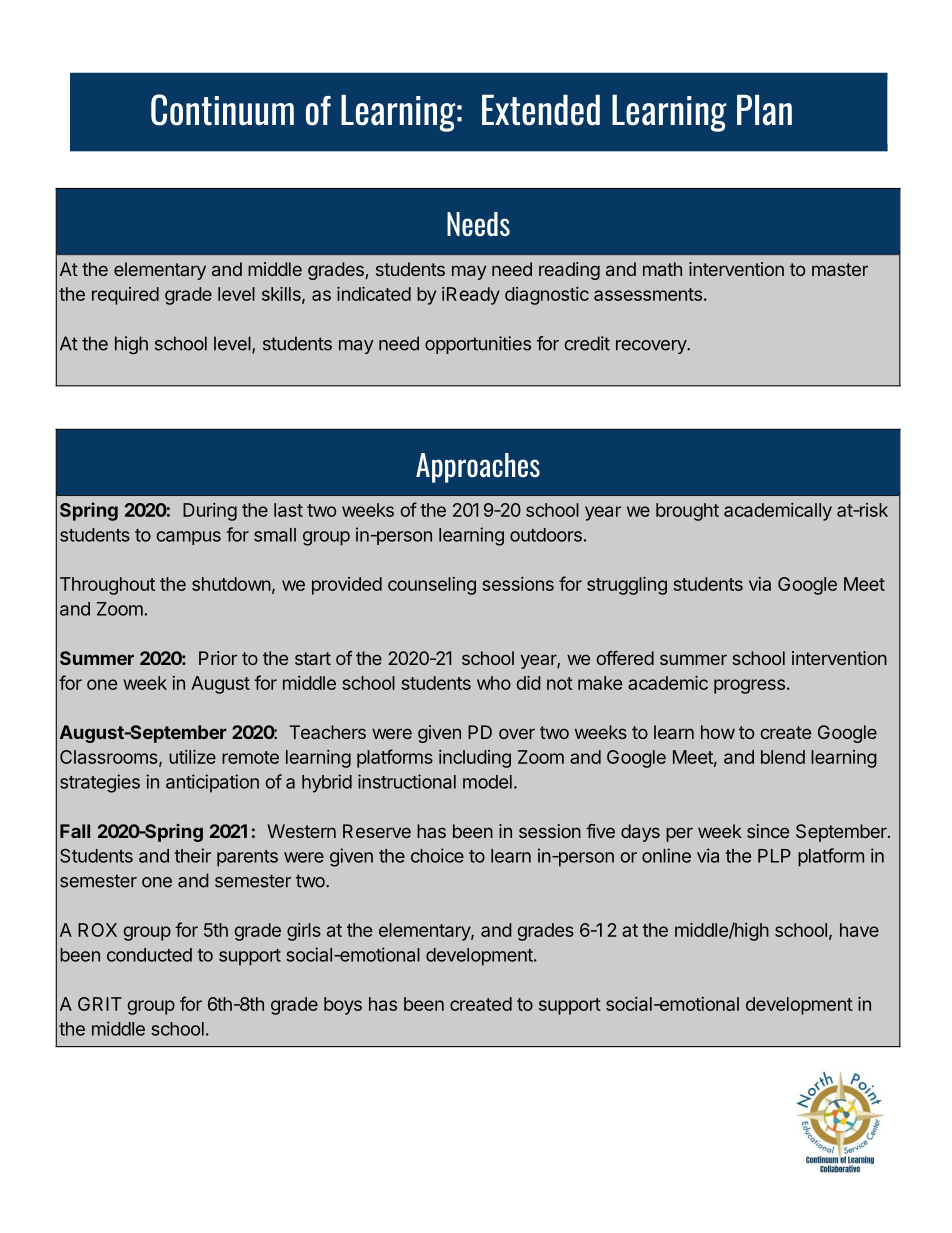 The image size is (952, 1233). Describe the element at coordinates (764, 110) in the document. I see `Plan` at that location.
